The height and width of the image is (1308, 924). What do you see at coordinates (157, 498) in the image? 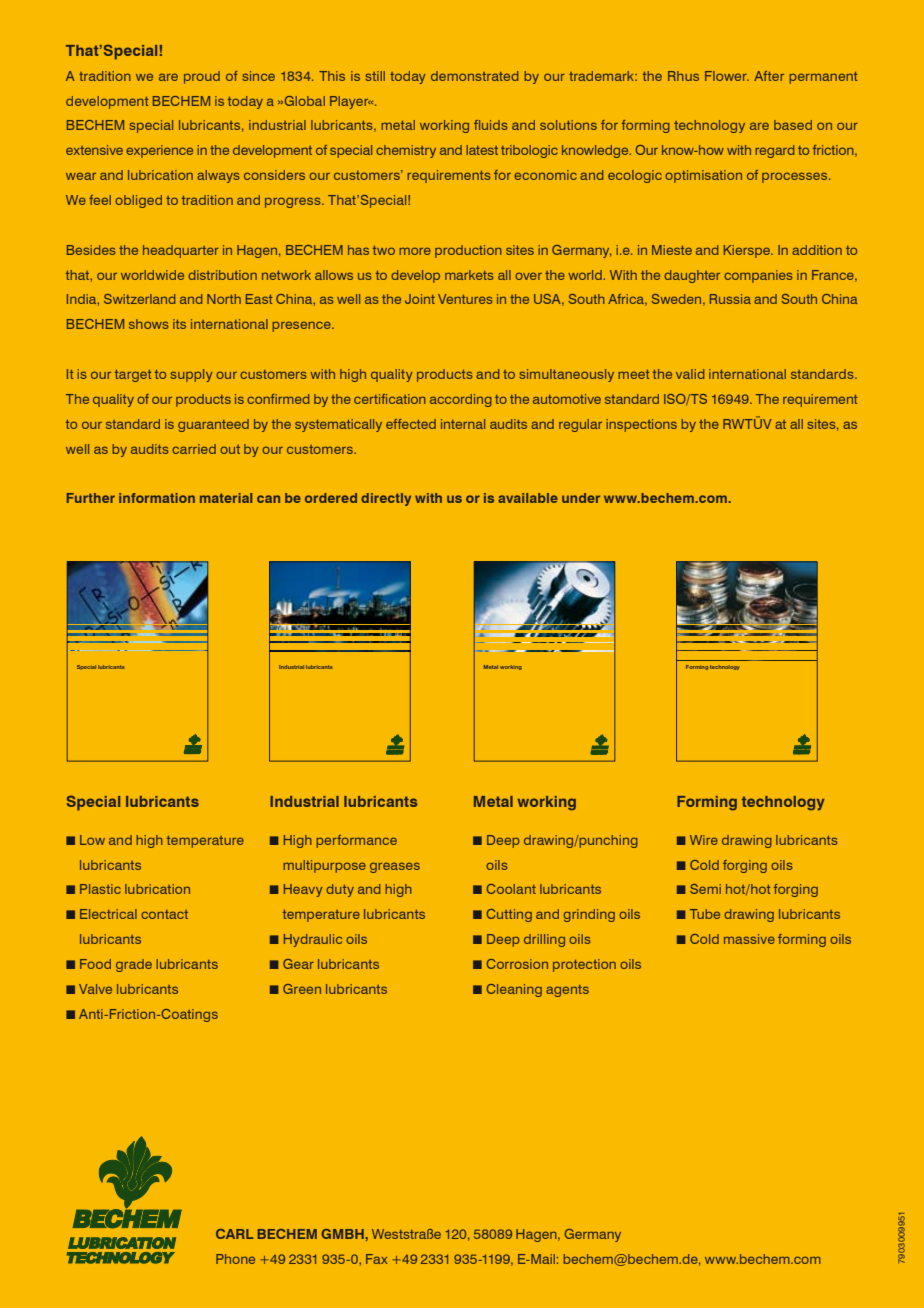
I see `information` at bounding box center [157, 498].
